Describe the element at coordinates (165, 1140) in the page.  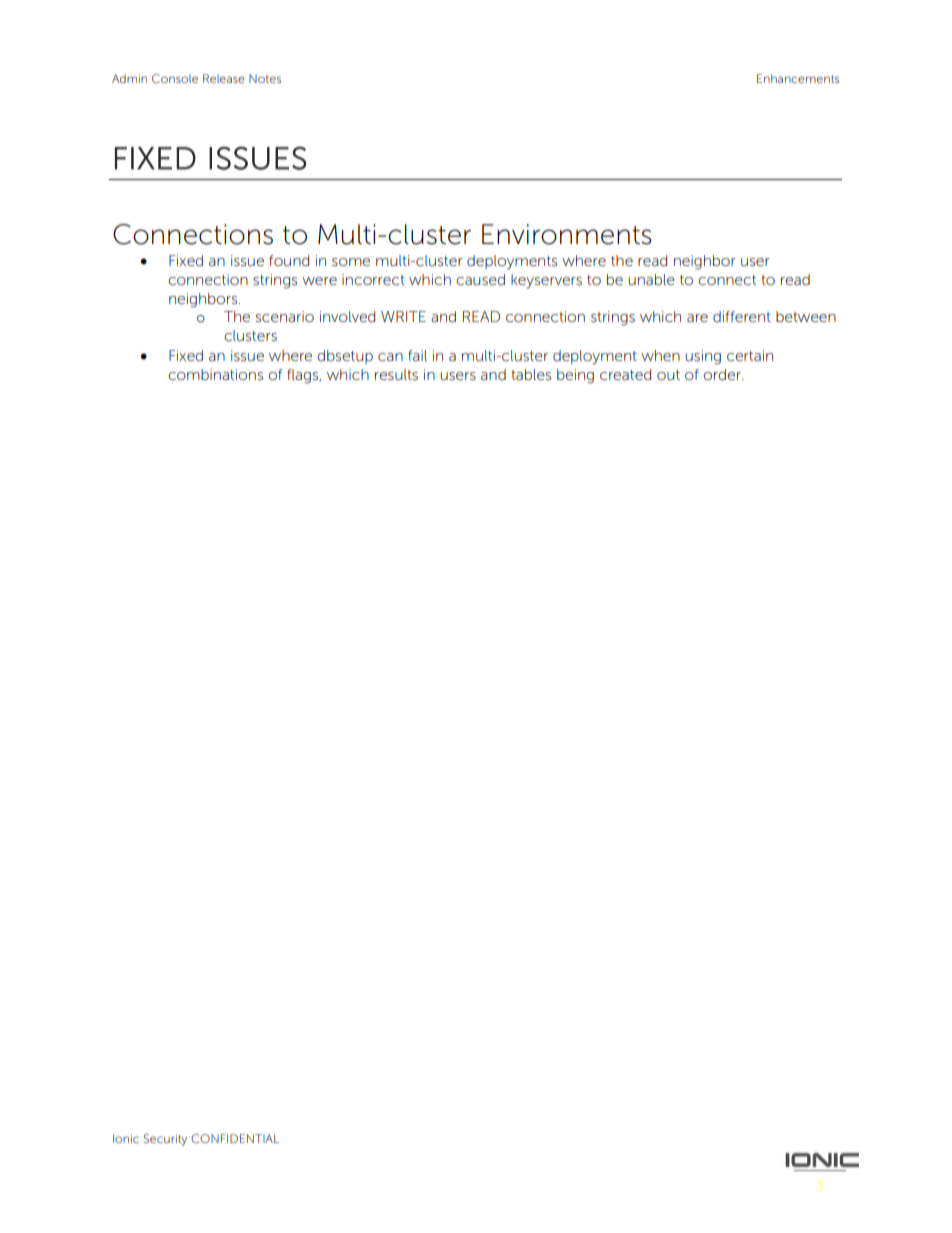
I see `Security` at that location.
